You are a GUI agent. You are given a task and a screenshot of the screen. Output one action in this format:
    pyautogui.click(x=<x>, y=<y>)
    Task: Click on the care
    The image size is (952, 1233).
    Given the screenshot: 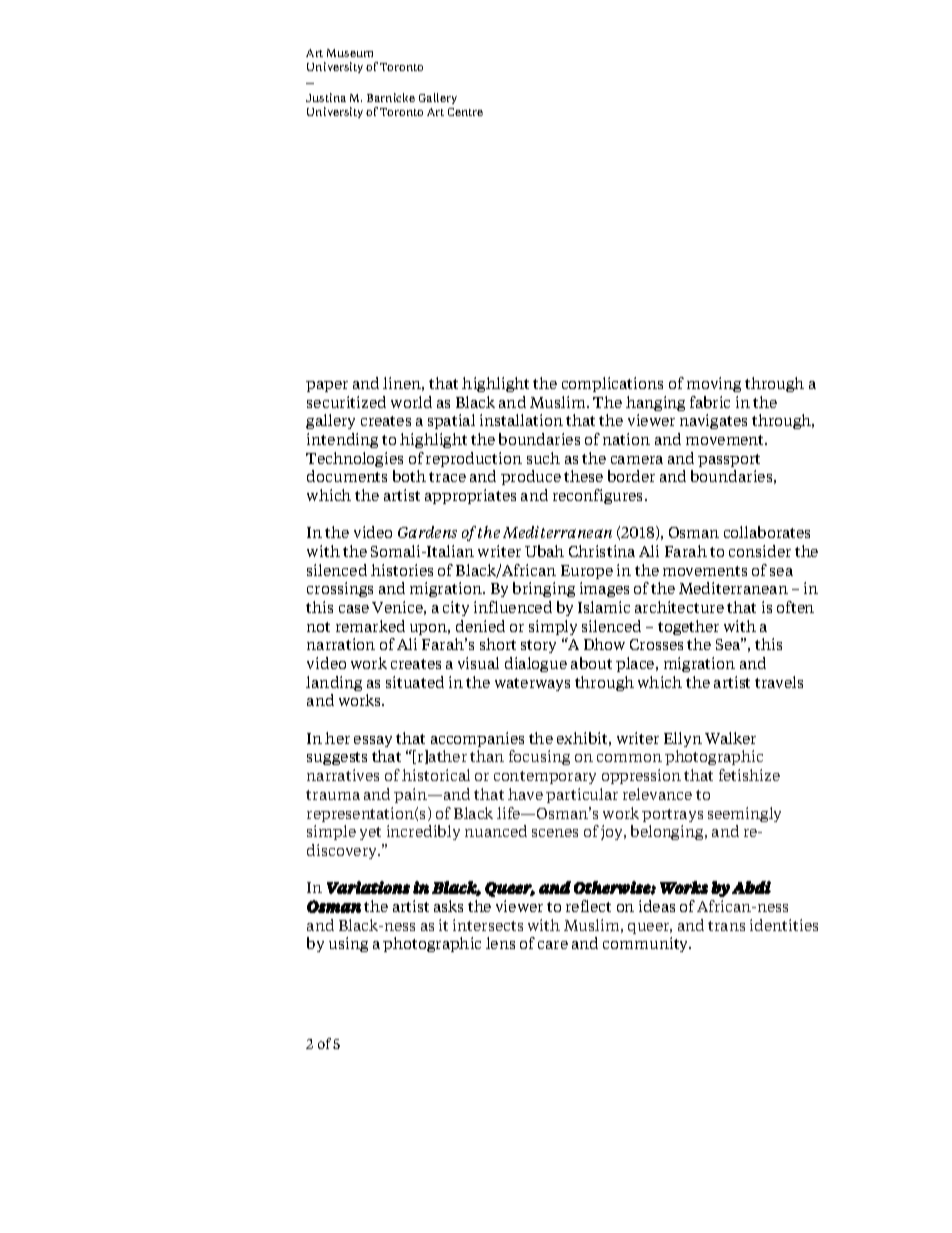 What is the action you would take?
    pyautogui.click(x=553, y=945)
